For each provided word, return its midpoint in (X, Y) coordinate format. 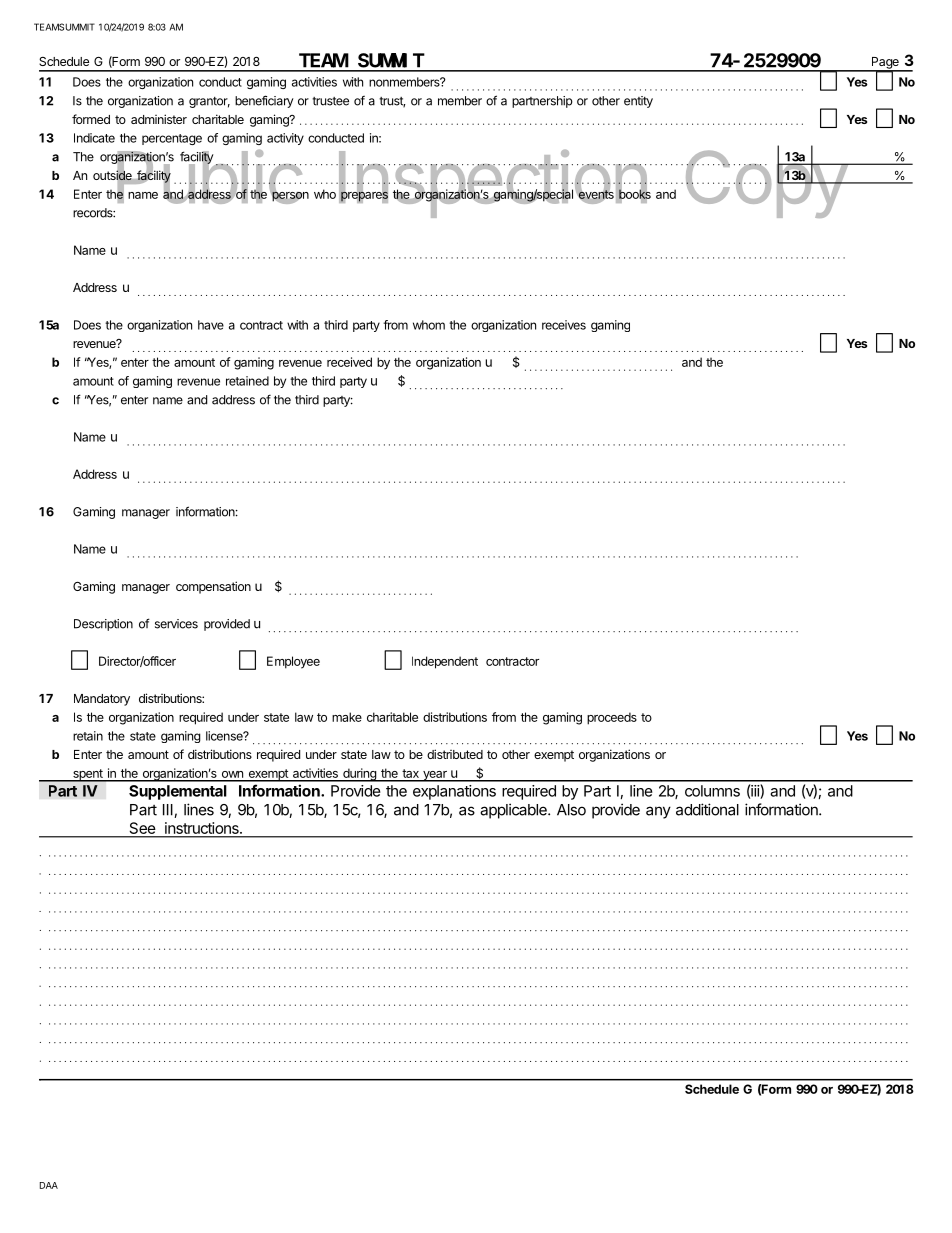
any (658, 812)
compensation (213, 587)
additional (707, 809)
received (349, 362)
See (142, 829)
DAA (49, 1185)
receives (564, 325)
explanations (454, 792)
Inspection (492, 184)
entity (638, 102)
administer (159, 119)
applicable (514, 811)
